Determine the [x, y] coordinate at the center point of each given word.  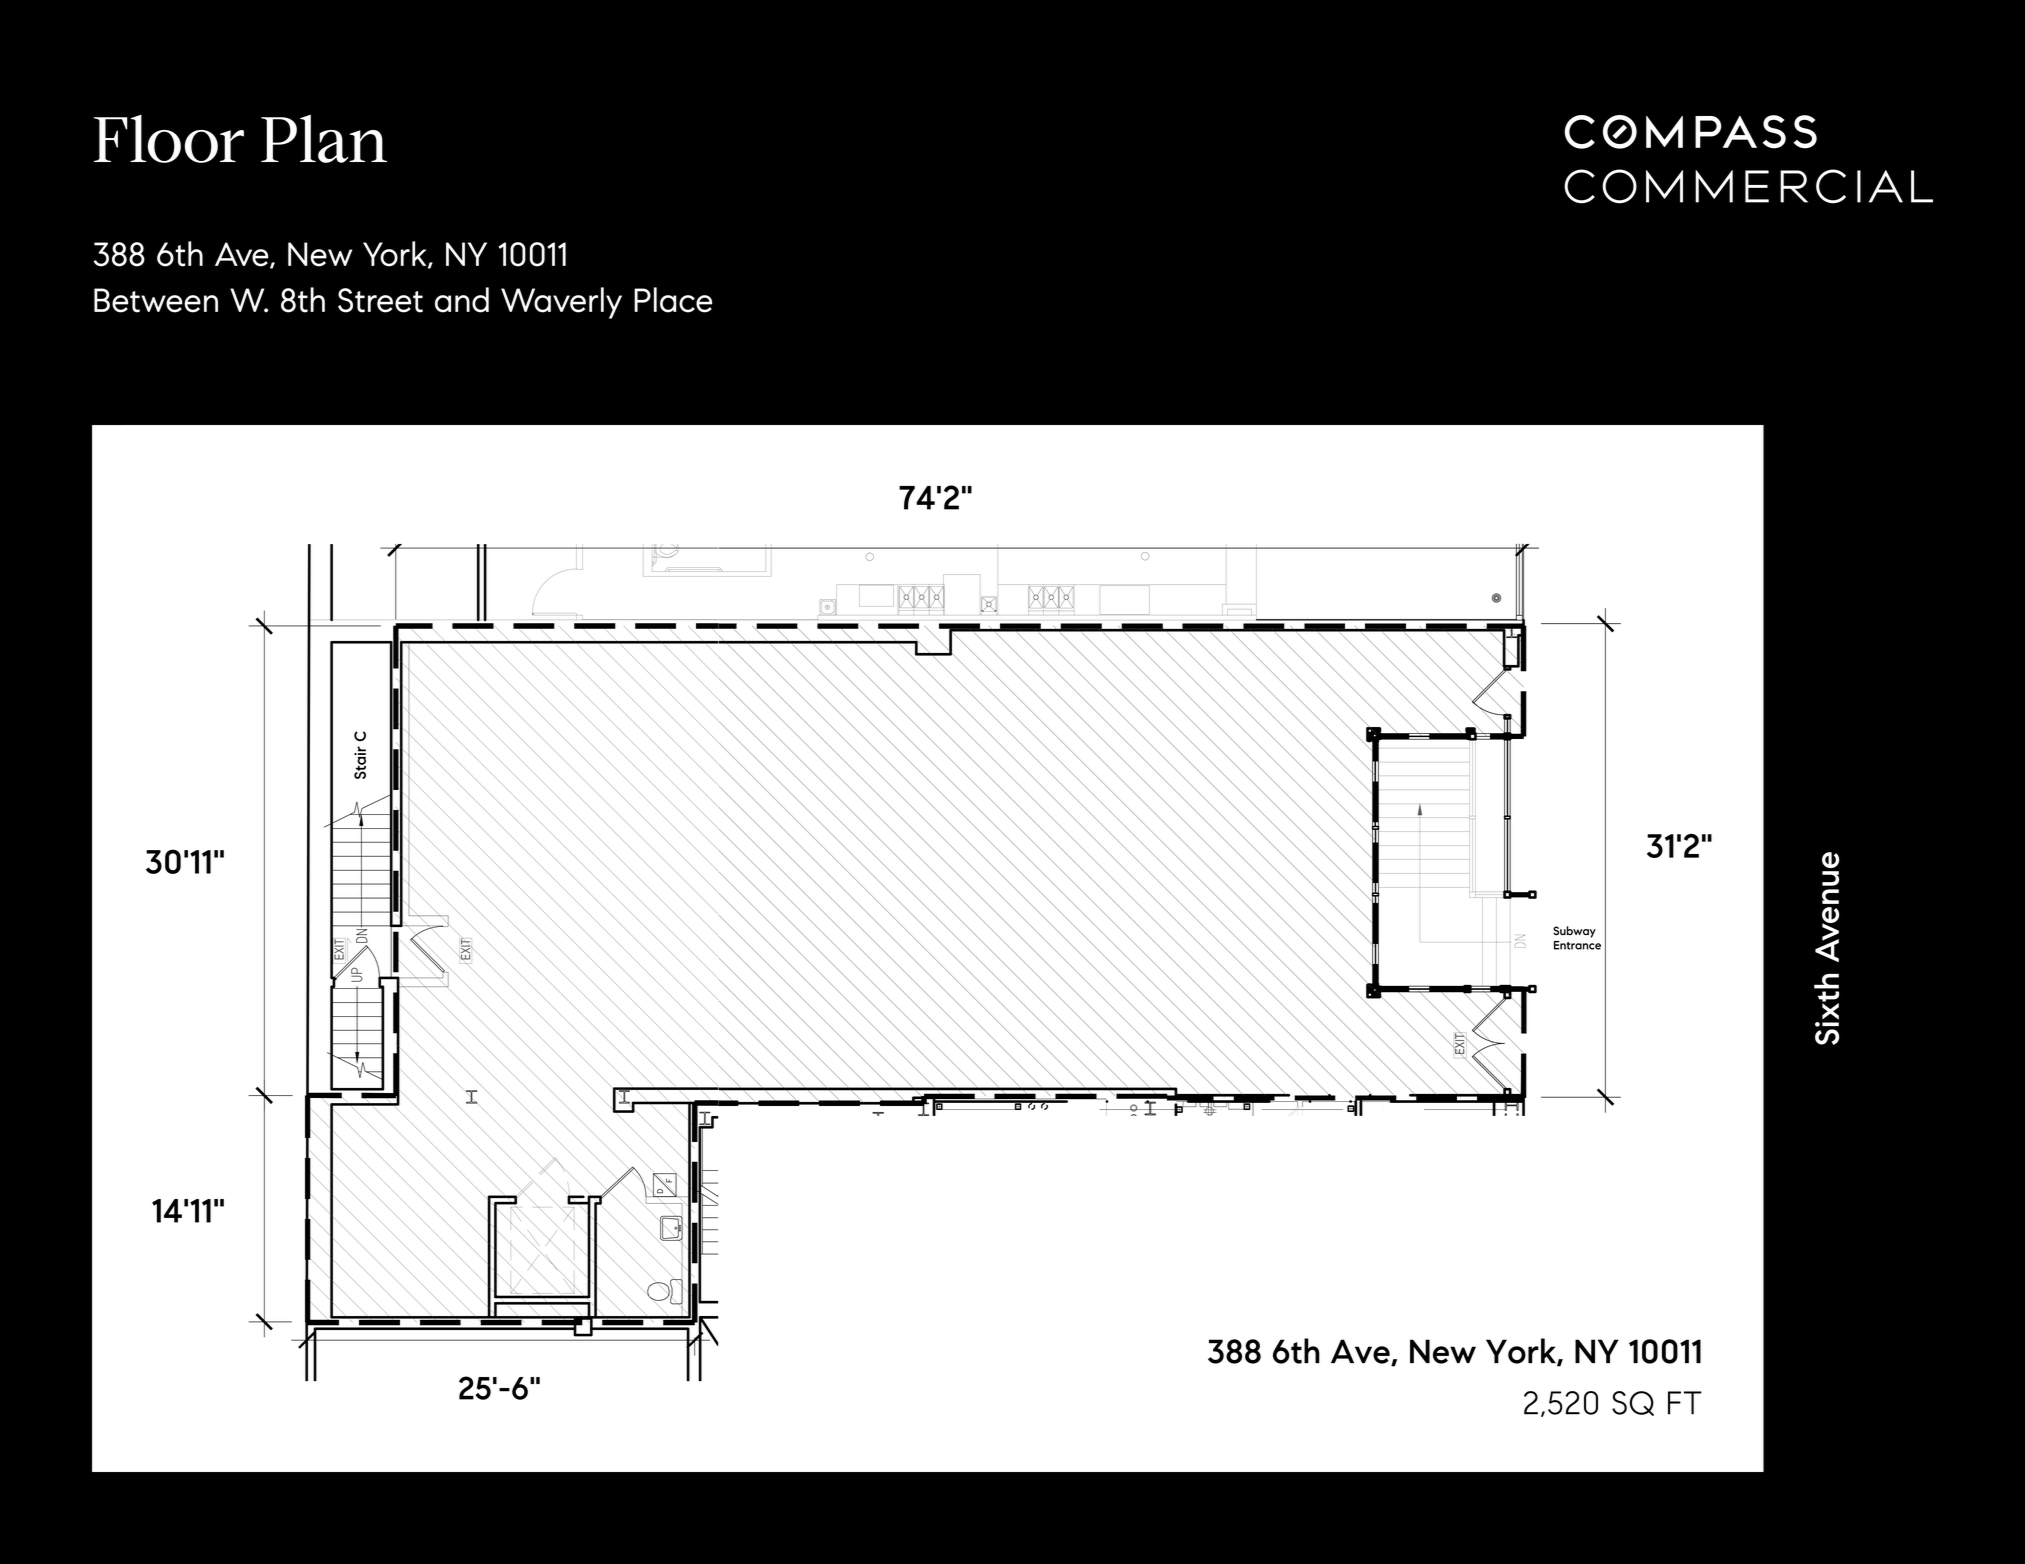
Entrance [1577, 945]
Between [156, 300]
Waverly [561, 303]
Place [673, 300]
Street [380, 300]
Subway [1574, 932]
